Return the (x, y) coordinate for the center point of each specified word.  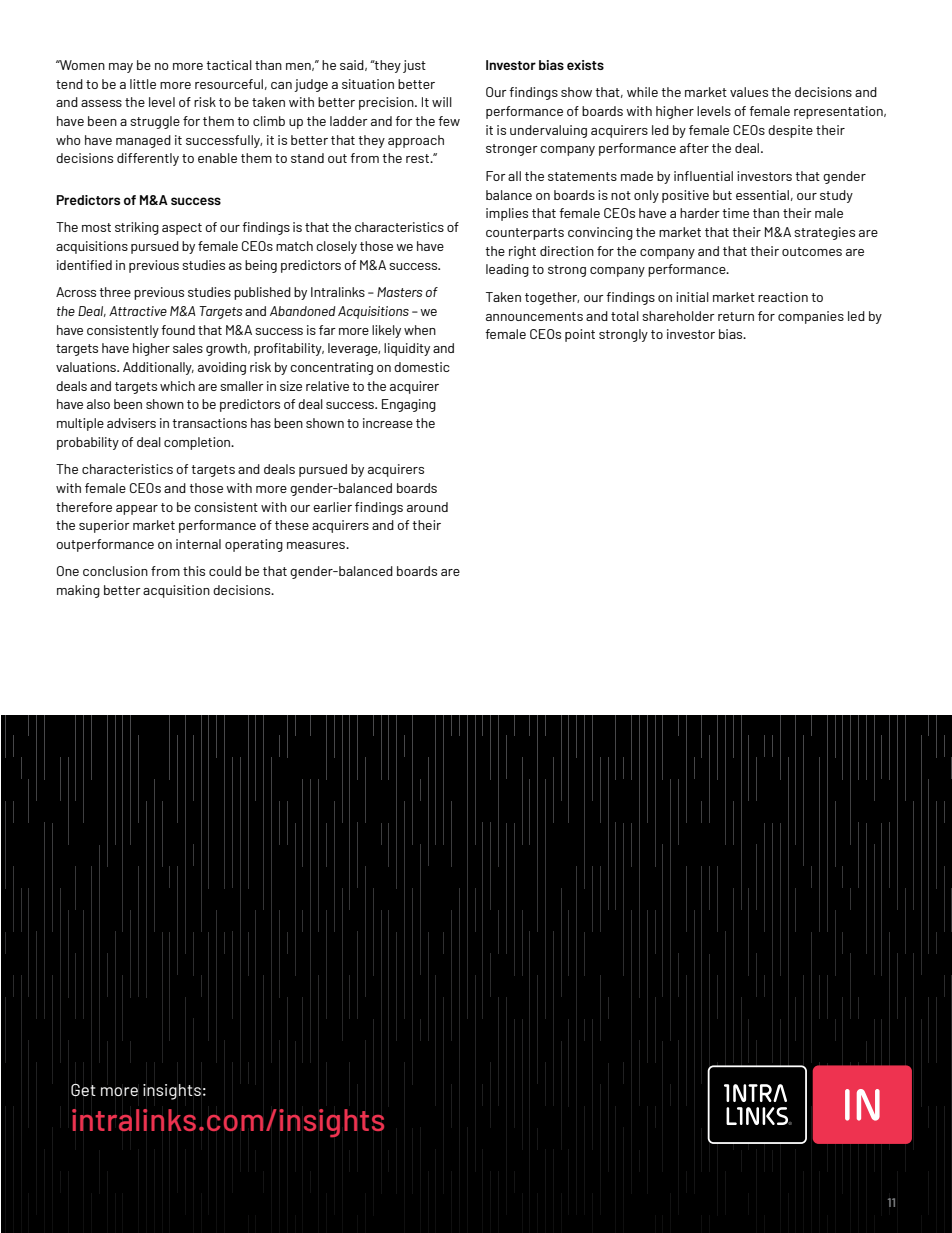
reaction (783, 297)
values (749, 92)
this (194, 571)
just (414, 66)
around (427, 507)
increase (388, 423)
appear (137, 510)
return (736, 316)
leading (507, 270)
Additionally (158, 368)
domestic (422, 367)
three (115, 292)
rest (418, 158)
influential (703, 176)
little (143, 84)
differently (148, 159)
